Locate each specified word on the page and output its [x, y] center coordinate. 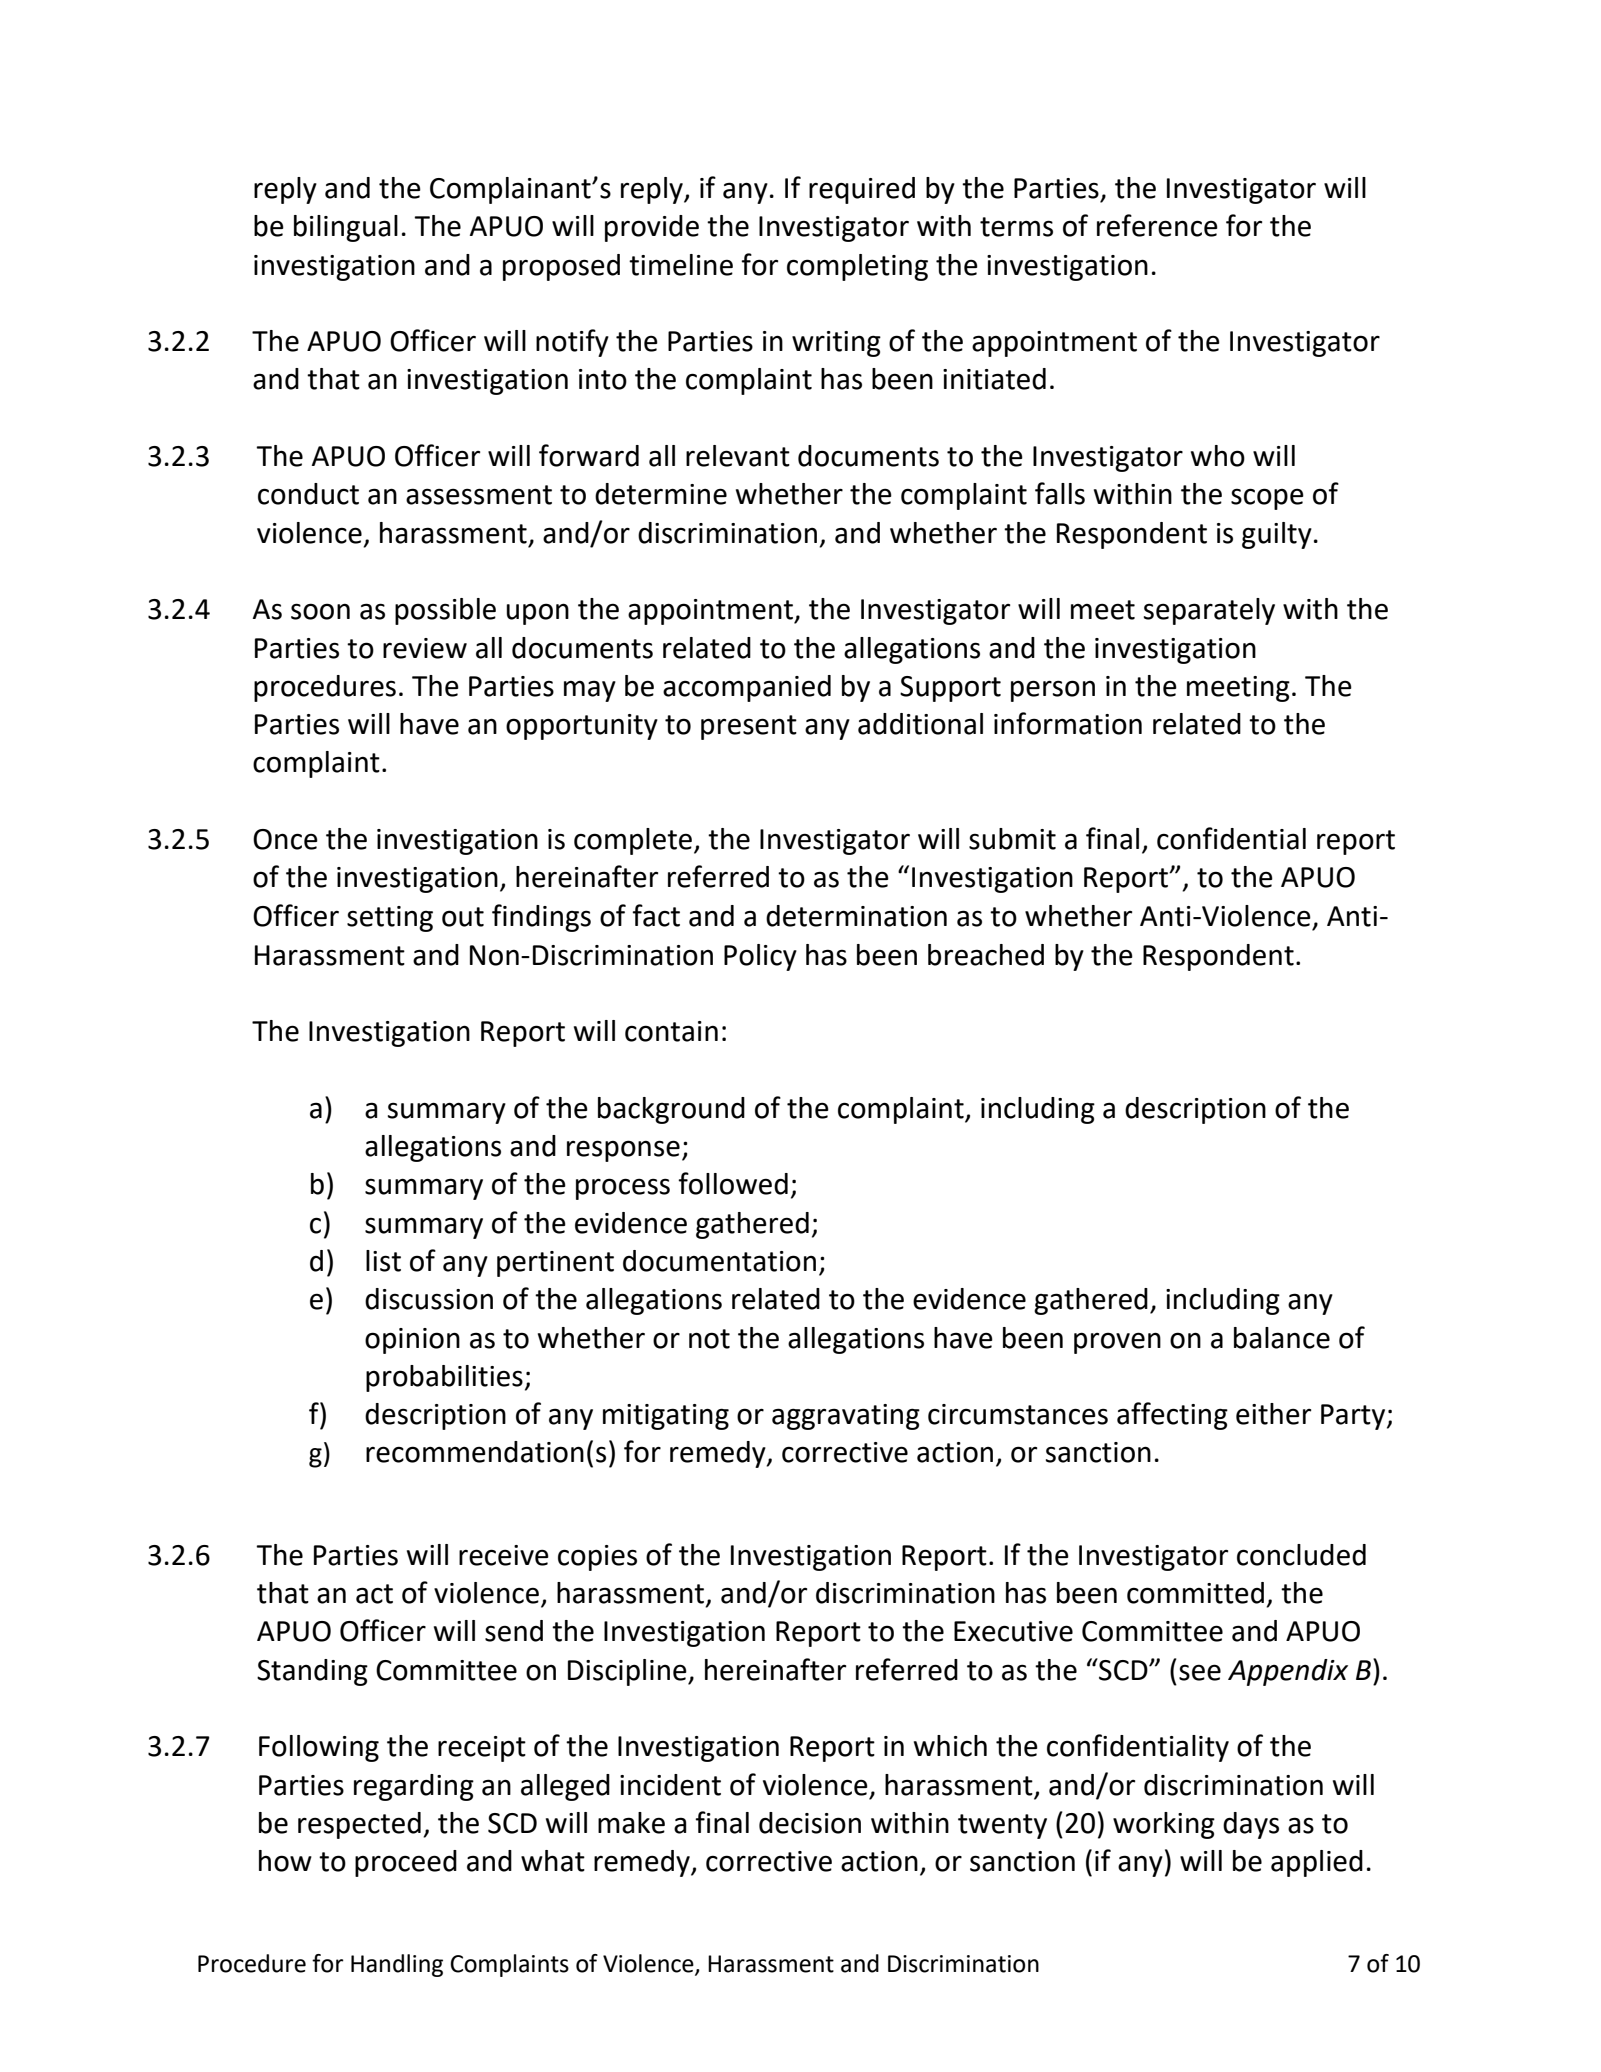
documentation [719, 1261]
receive [504, 1555]
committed [1195, 1593]
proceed [406, 1863]
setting [390, 919]
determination [856, 916]
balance [1282, 1338]
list [383, 1261]
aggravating [846, 1417]
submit [1012, 839]
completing [857, 267]
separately [1209, 611]
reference [1157, 225]
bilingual [346, 228]
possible [445, 611]
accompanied [747, 688]
